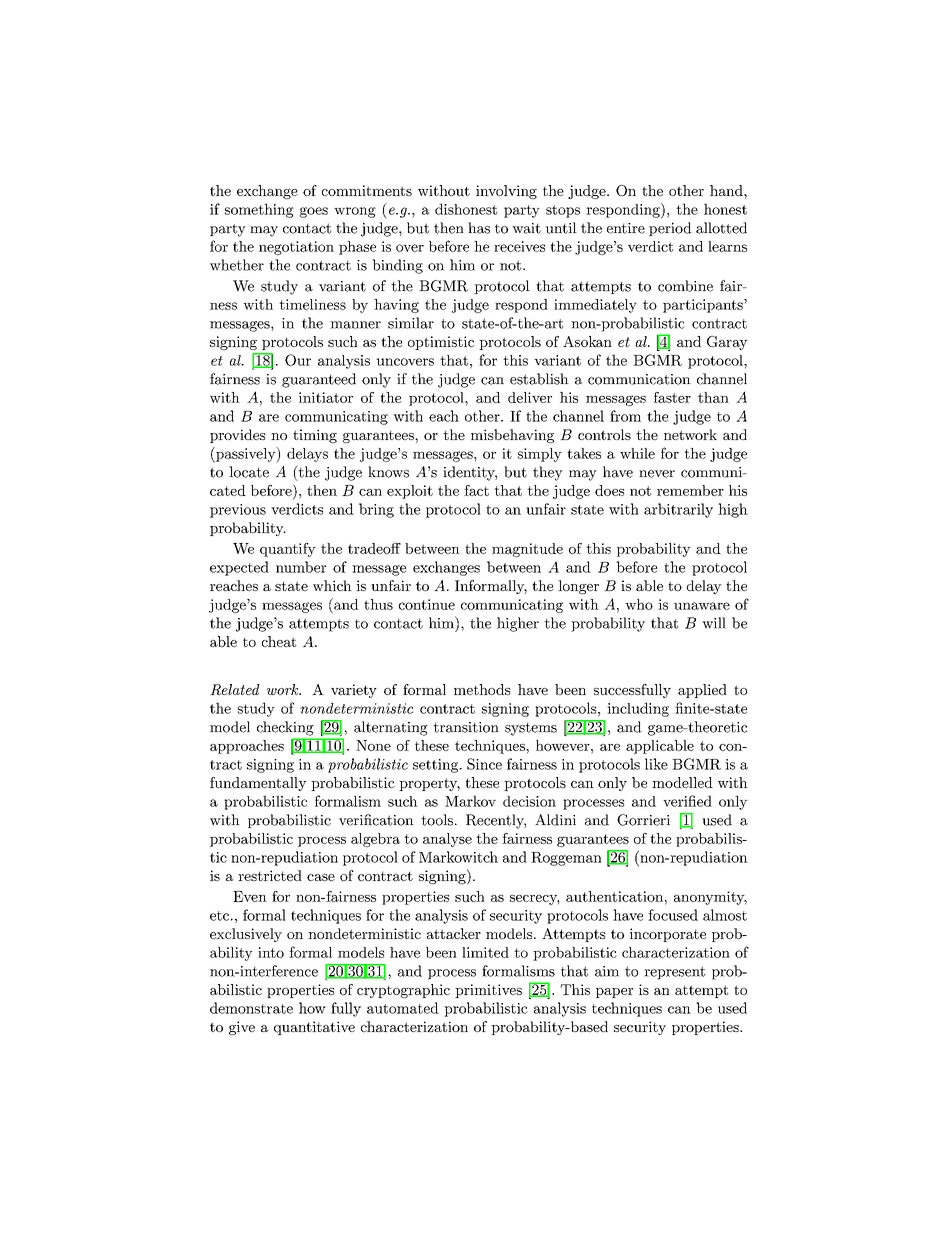 Image resolution: width=952 pixels, height=1233 pixels. What do you see at coordinates (670, 229) in the screenshot?
I see `period` at bounding box center [670, 229].
